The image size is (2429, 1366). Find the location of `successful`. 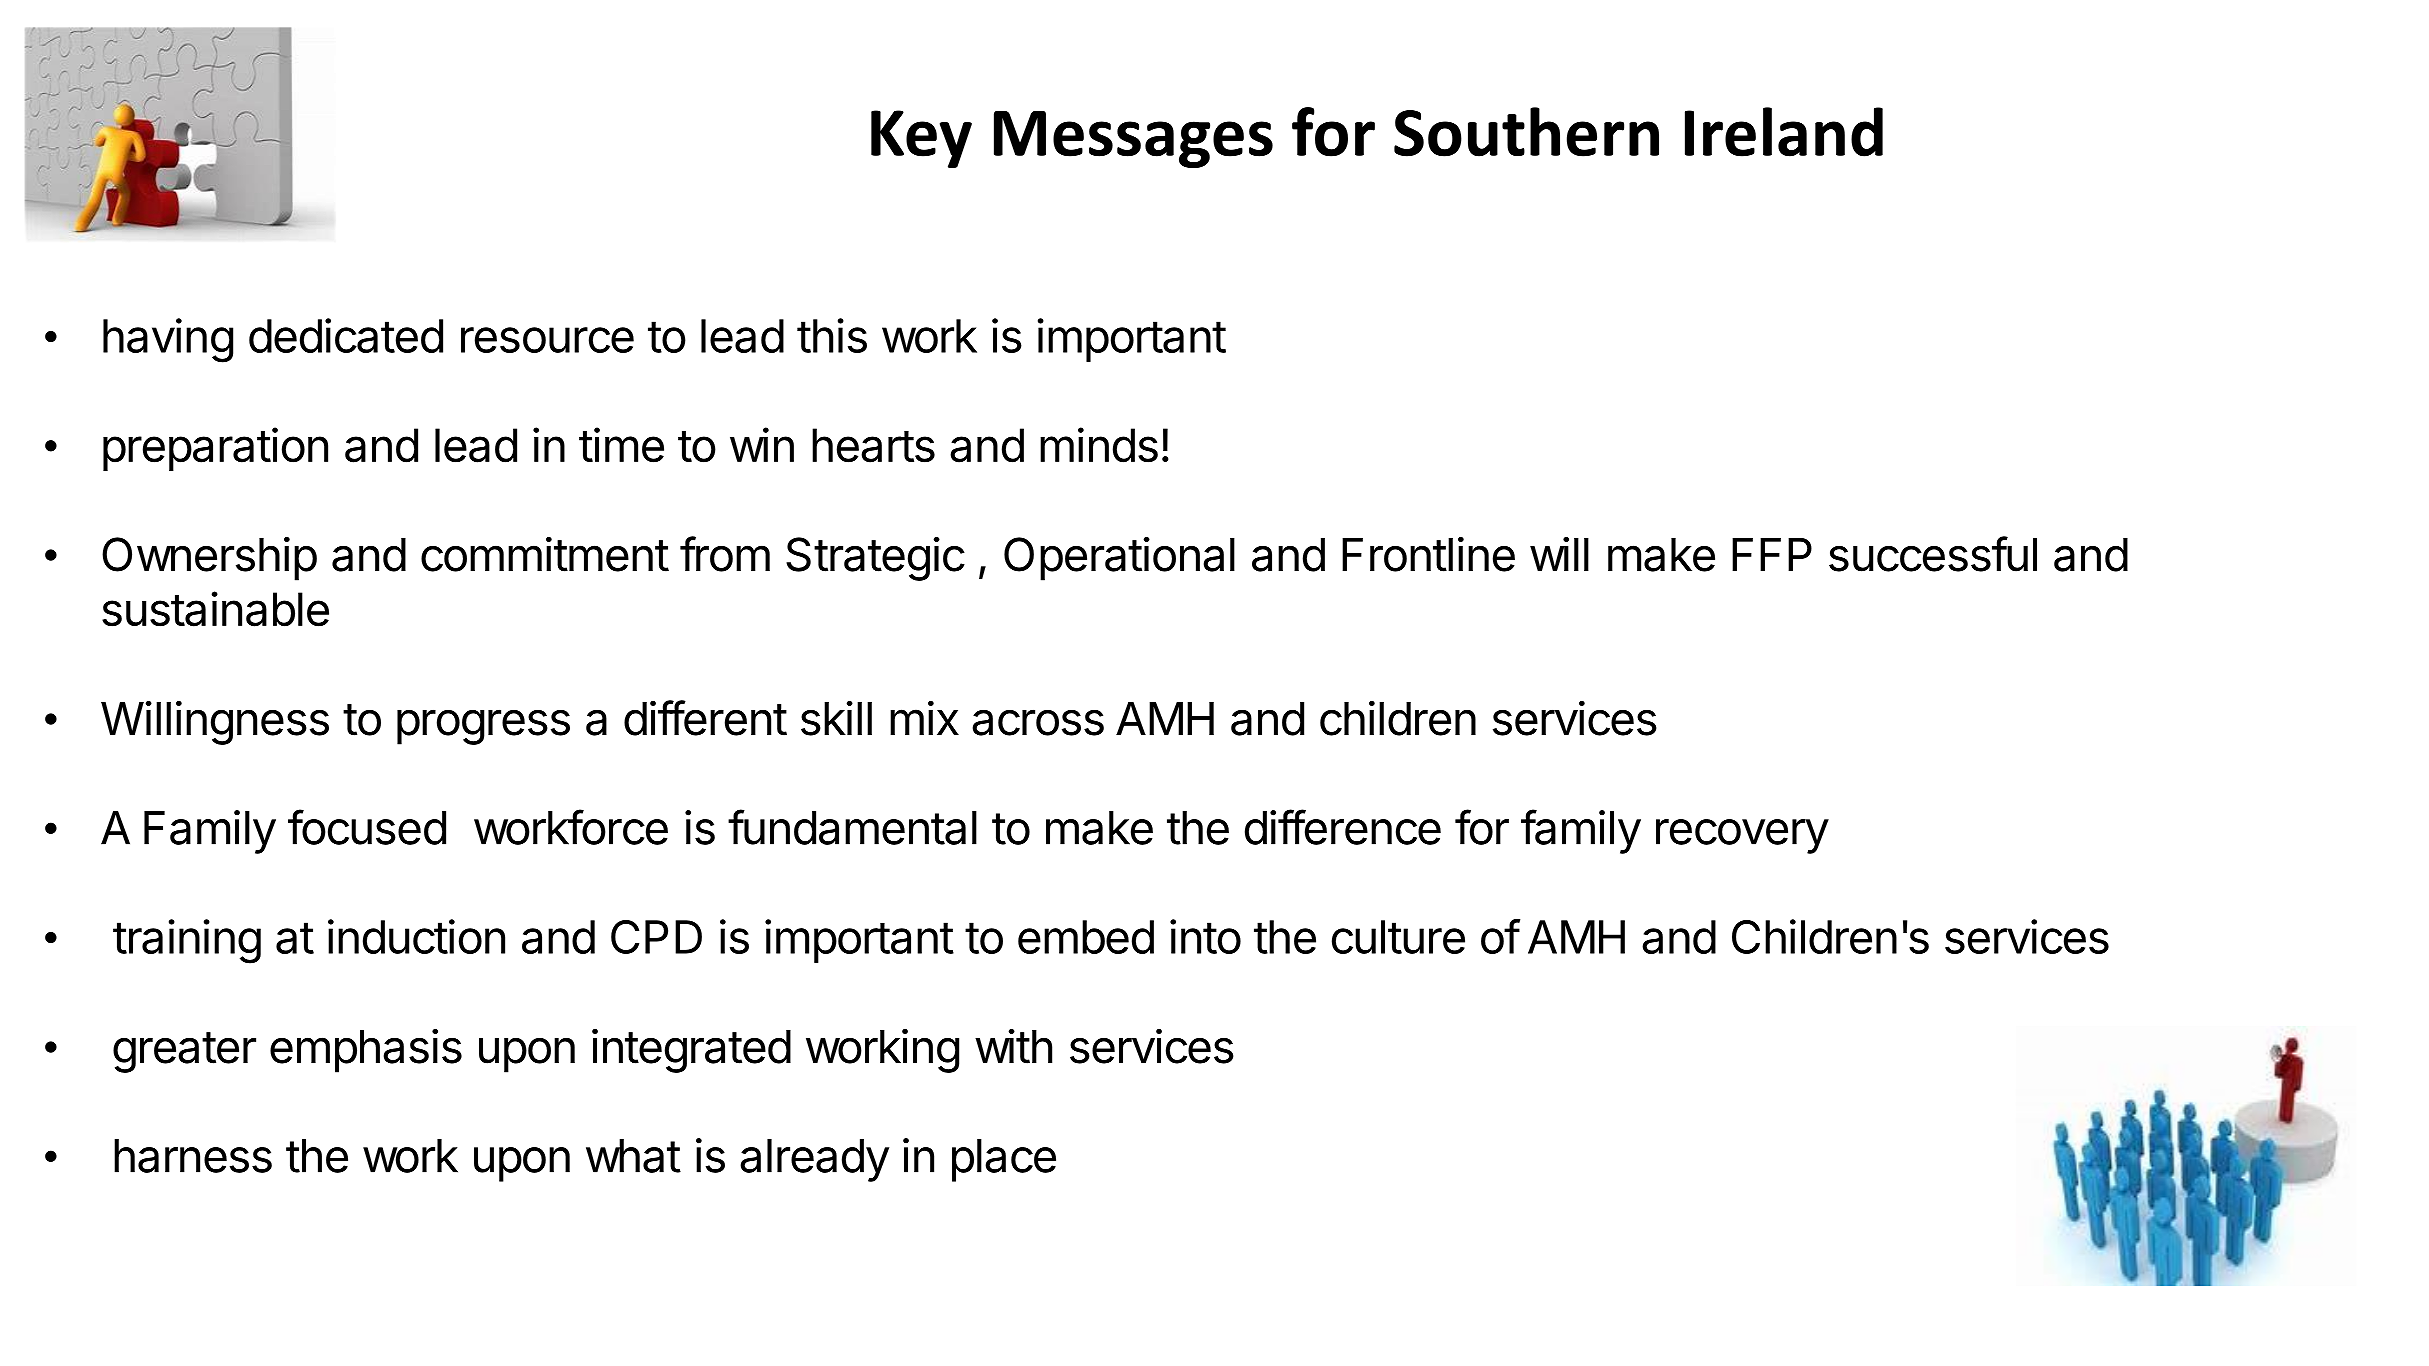

successful is located at coordinates (1933, 554).
